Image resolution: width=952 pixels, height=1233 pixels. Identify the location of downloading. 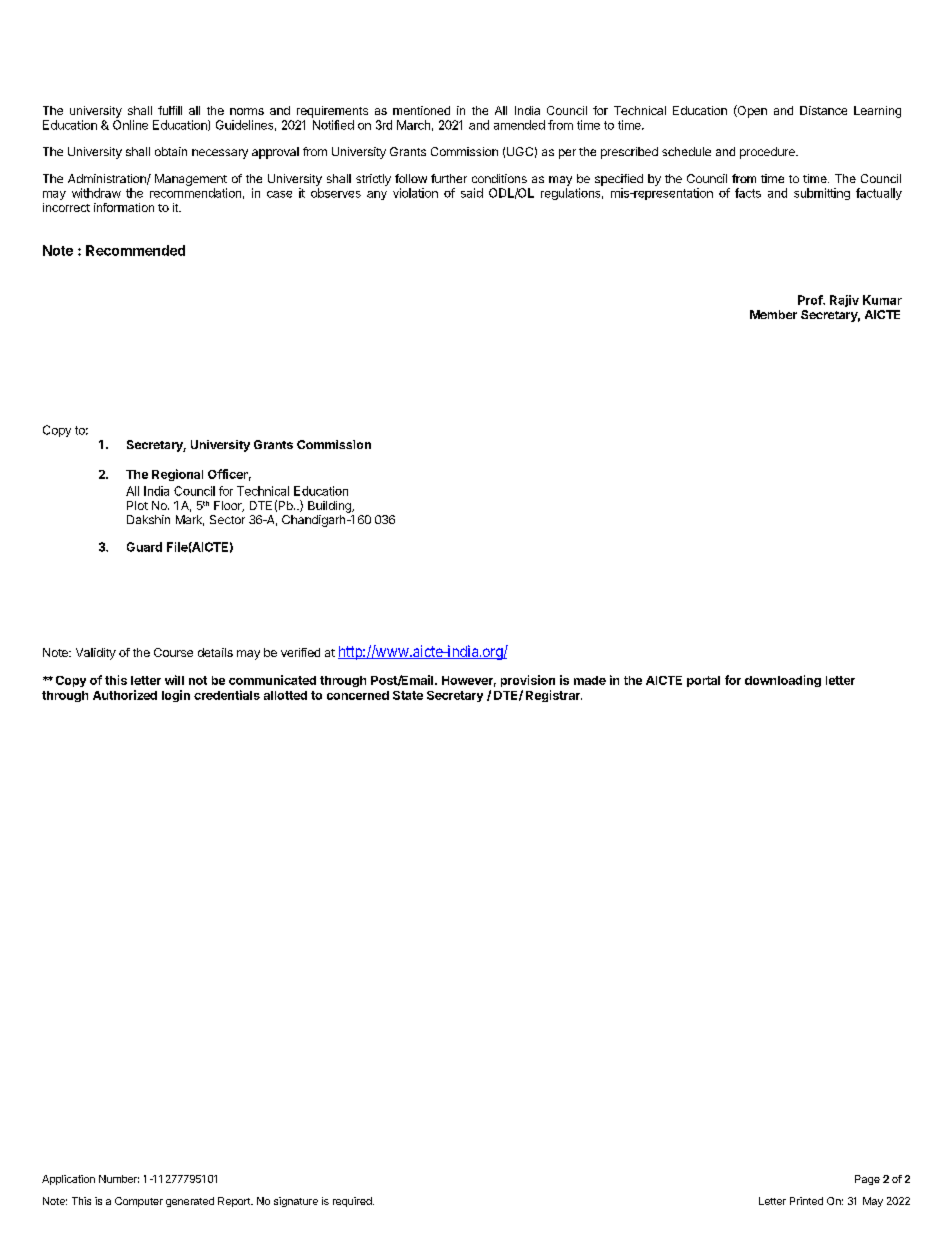
(783, 681).
